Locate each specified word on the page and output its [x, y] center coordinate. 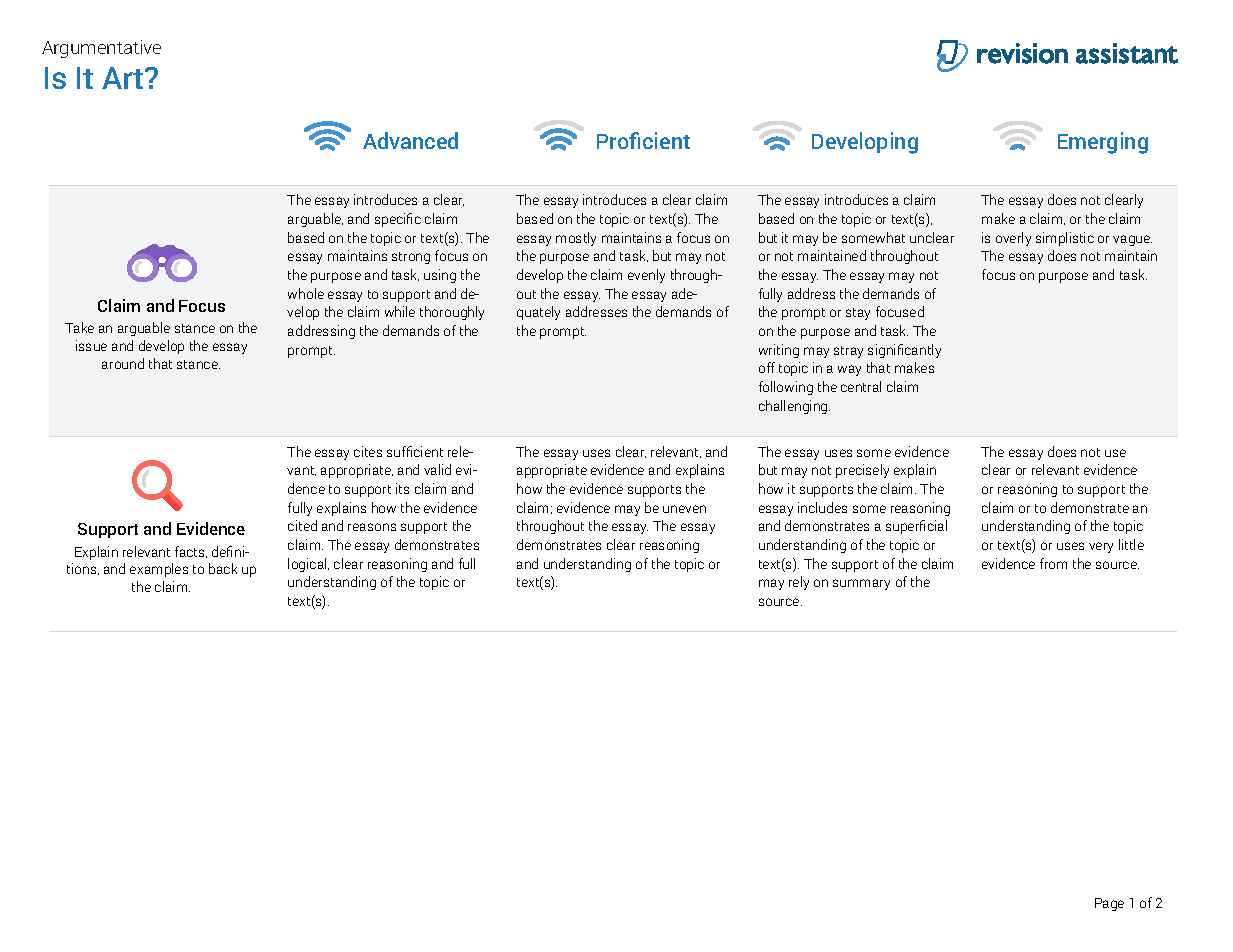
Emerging [1103, 143]
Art [124, 78]
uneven [684, 509]
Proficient [643, 140]
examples [159, 570]
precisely [862, 471]
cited [302, 525]
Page [1109, 904]
